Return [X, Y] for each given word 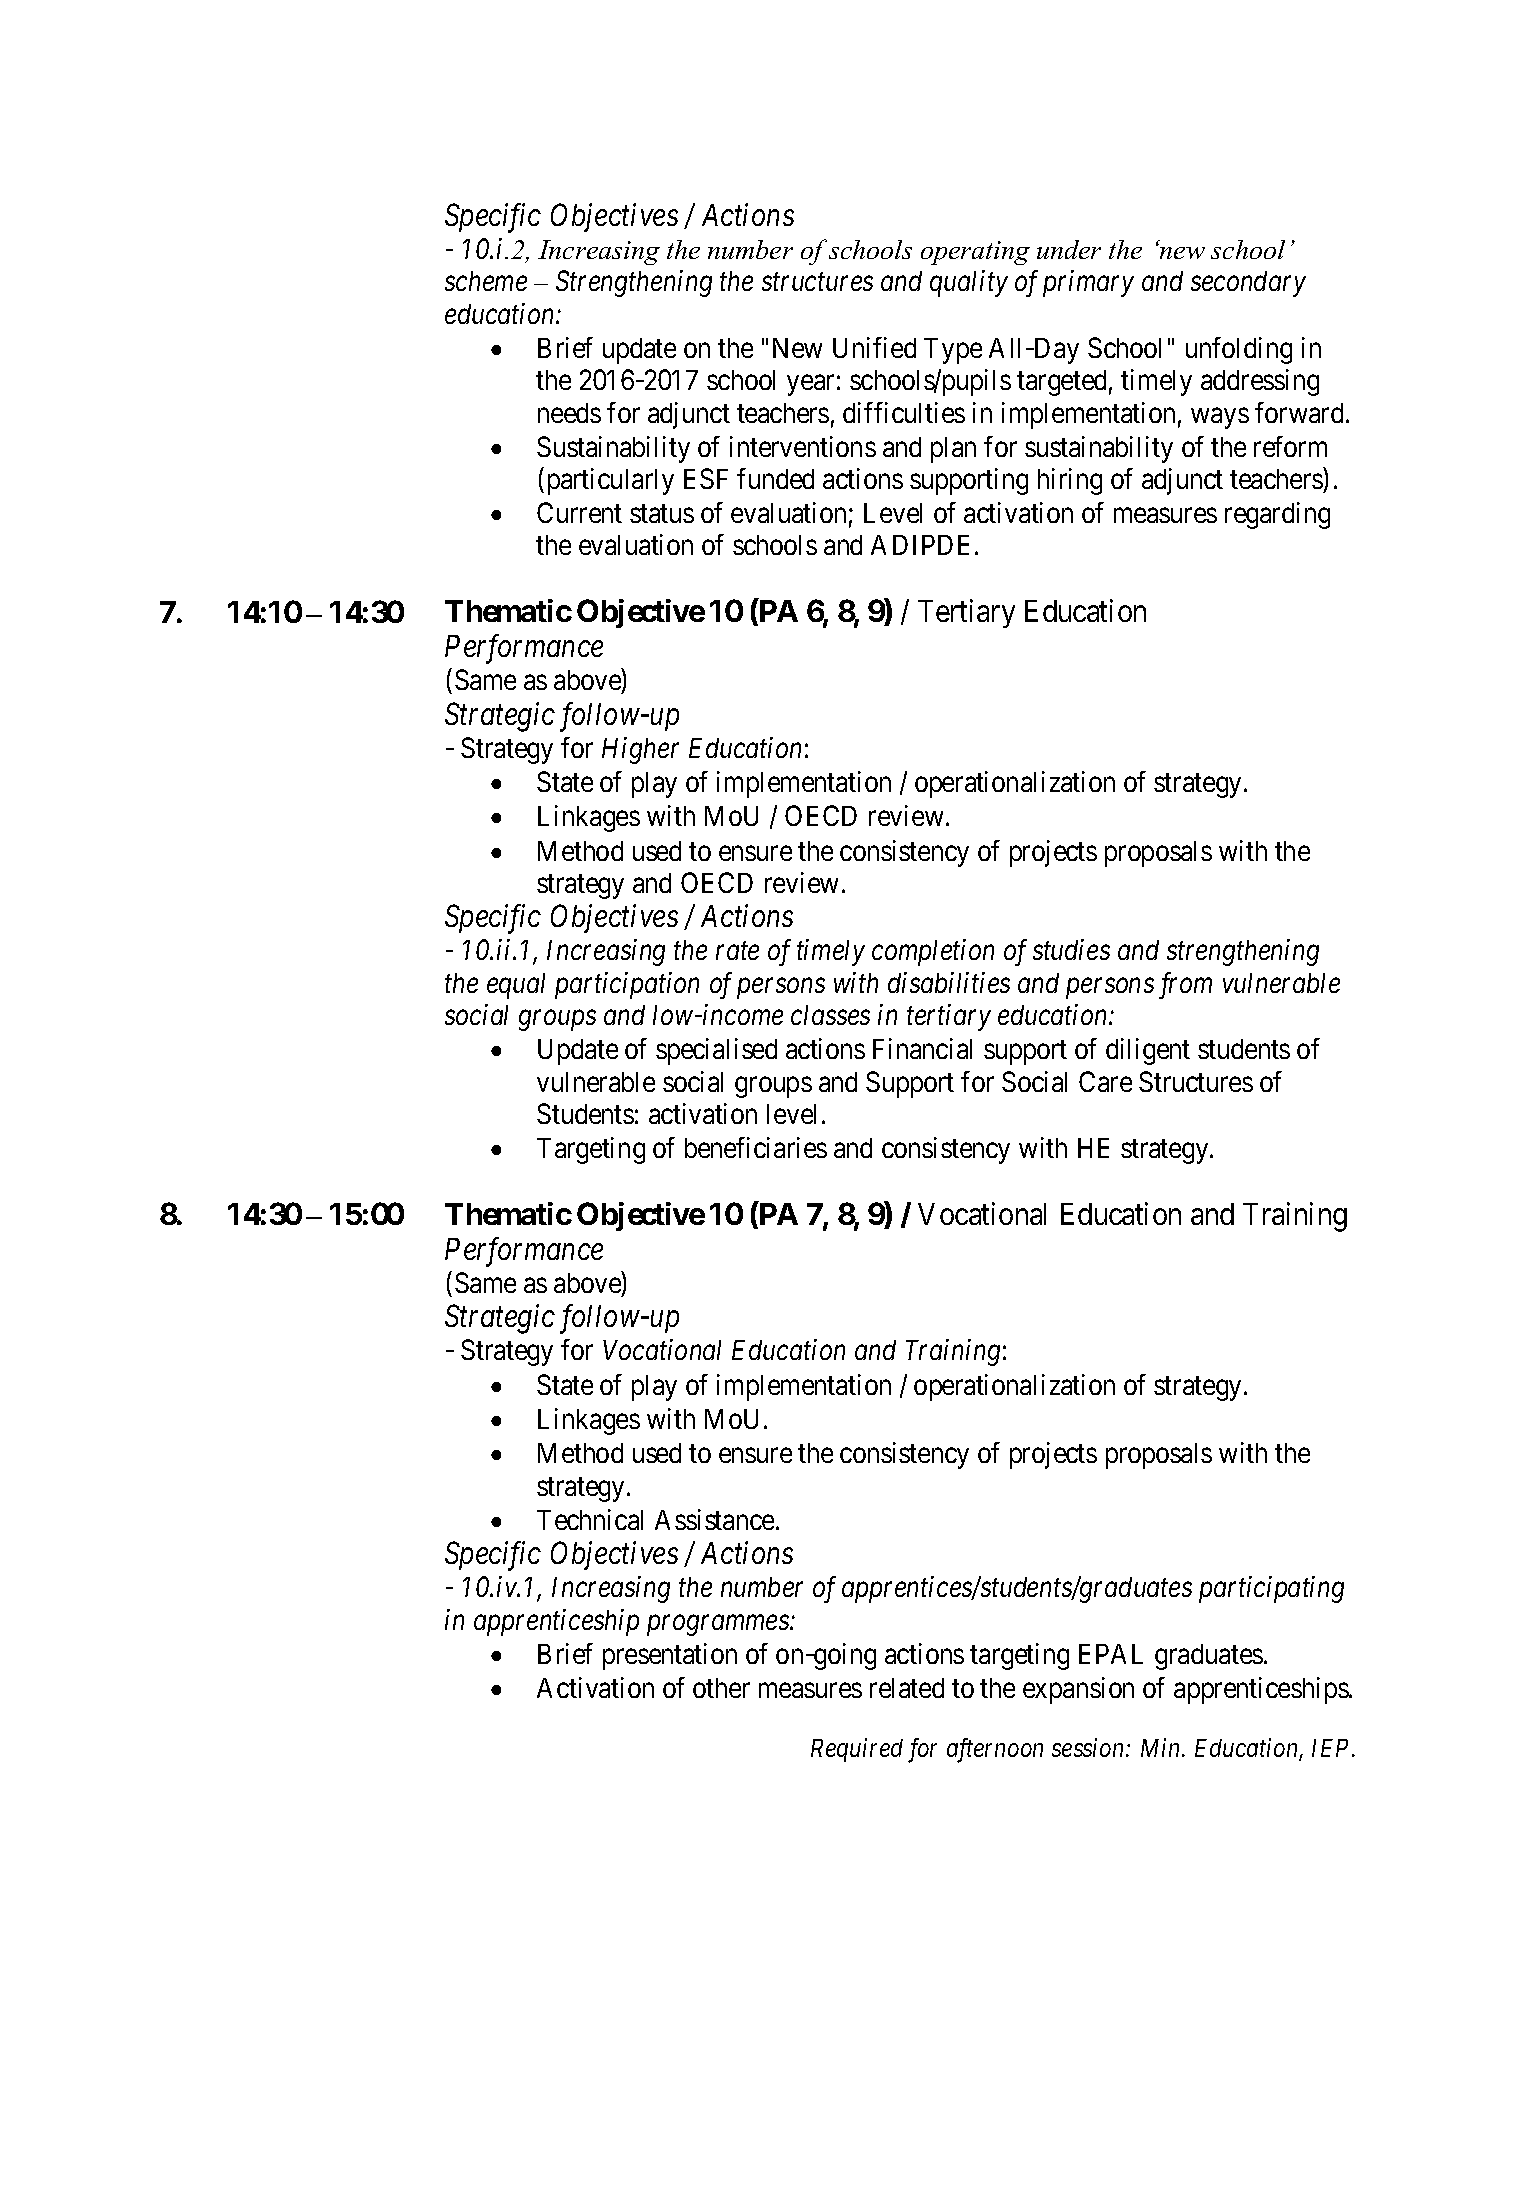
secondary [1248, 284]
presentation [670, 1656]
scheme [486, 281]
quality [969, 283]
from [1185, 985]
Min [1162, 1748]
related [907, 1688]
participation [627, 985]
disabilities [949, 982]
